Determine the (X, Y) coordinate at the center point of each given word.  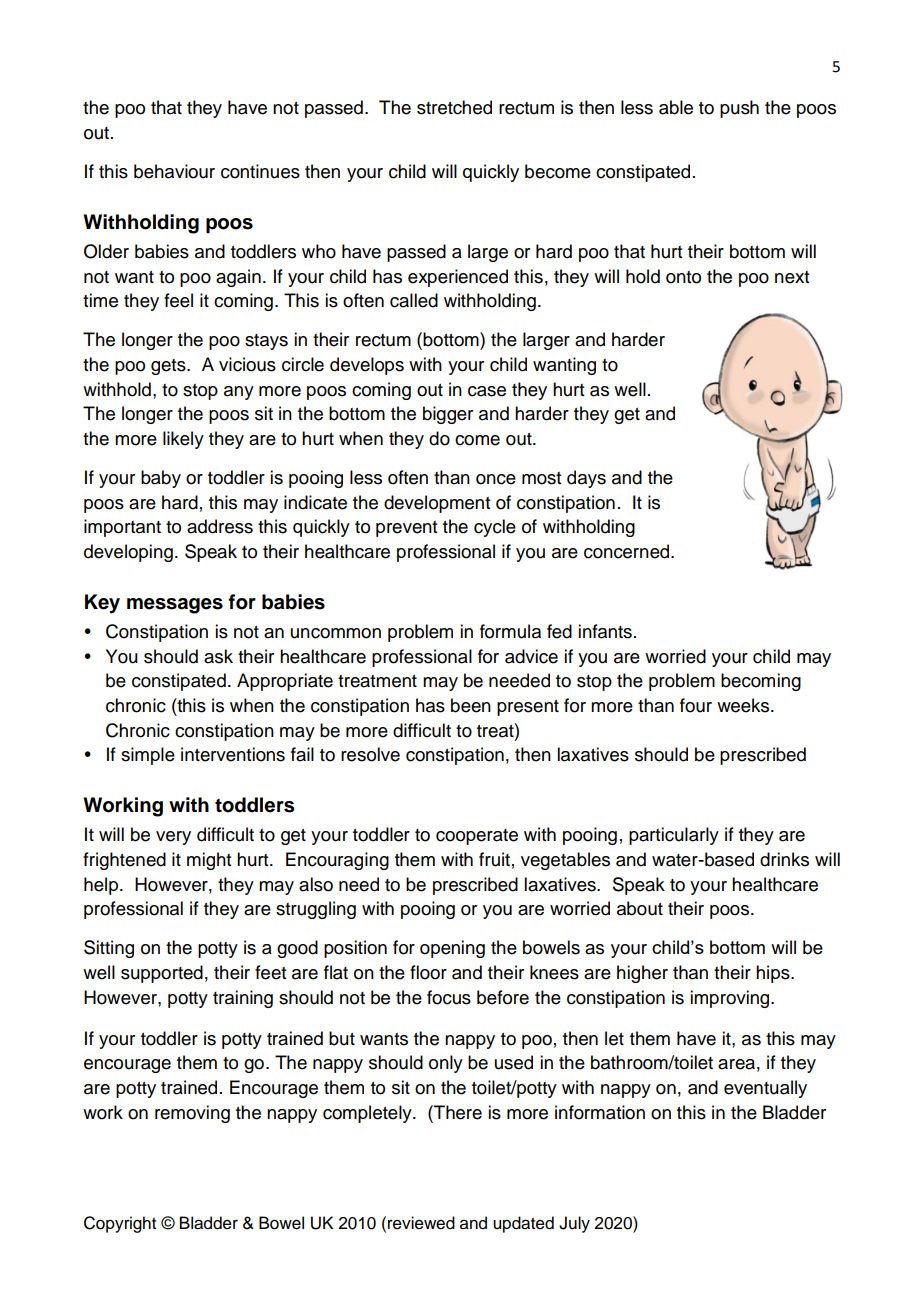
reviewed (421, 1223)
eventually (765, 1089)
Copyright (120, 1224)
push (739, 109)
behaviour (174, 171)
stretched (454, 107)
